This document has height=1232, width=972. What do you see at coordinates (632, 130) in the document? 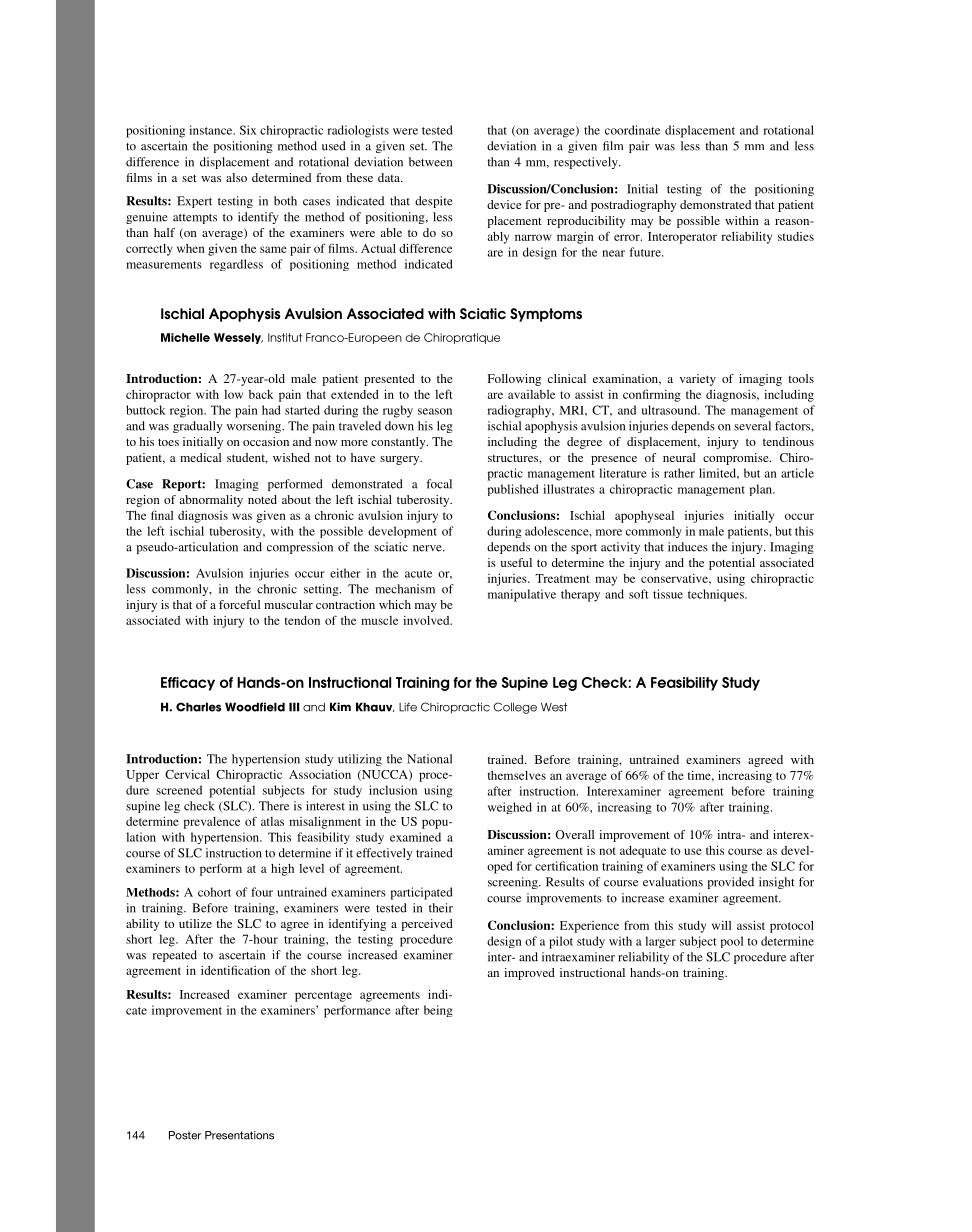
I see `coordinate` at bounding box center [632, 130].
